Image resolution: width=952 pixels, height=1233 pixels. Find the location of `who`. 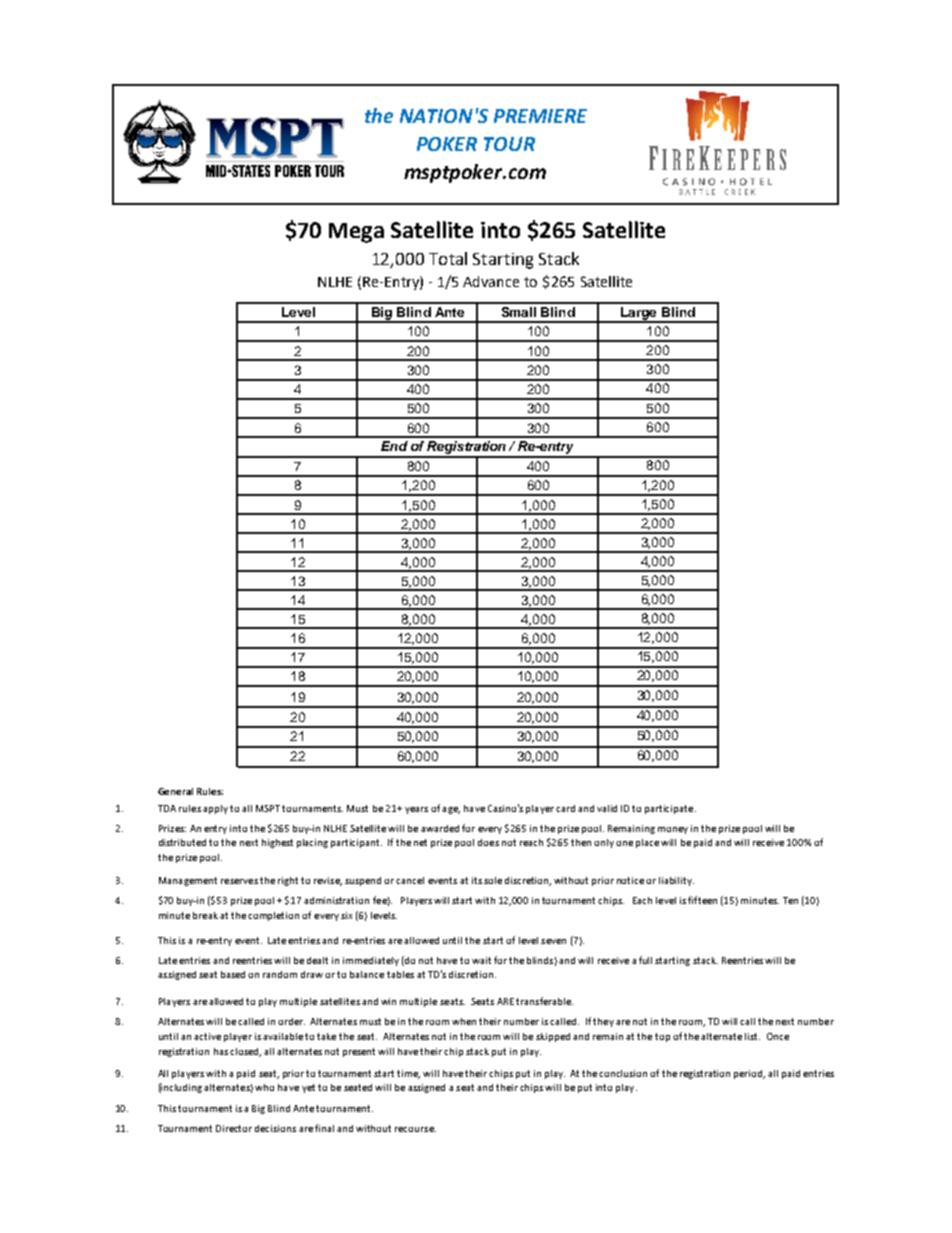

who is located at coordinates (264, 1087).
